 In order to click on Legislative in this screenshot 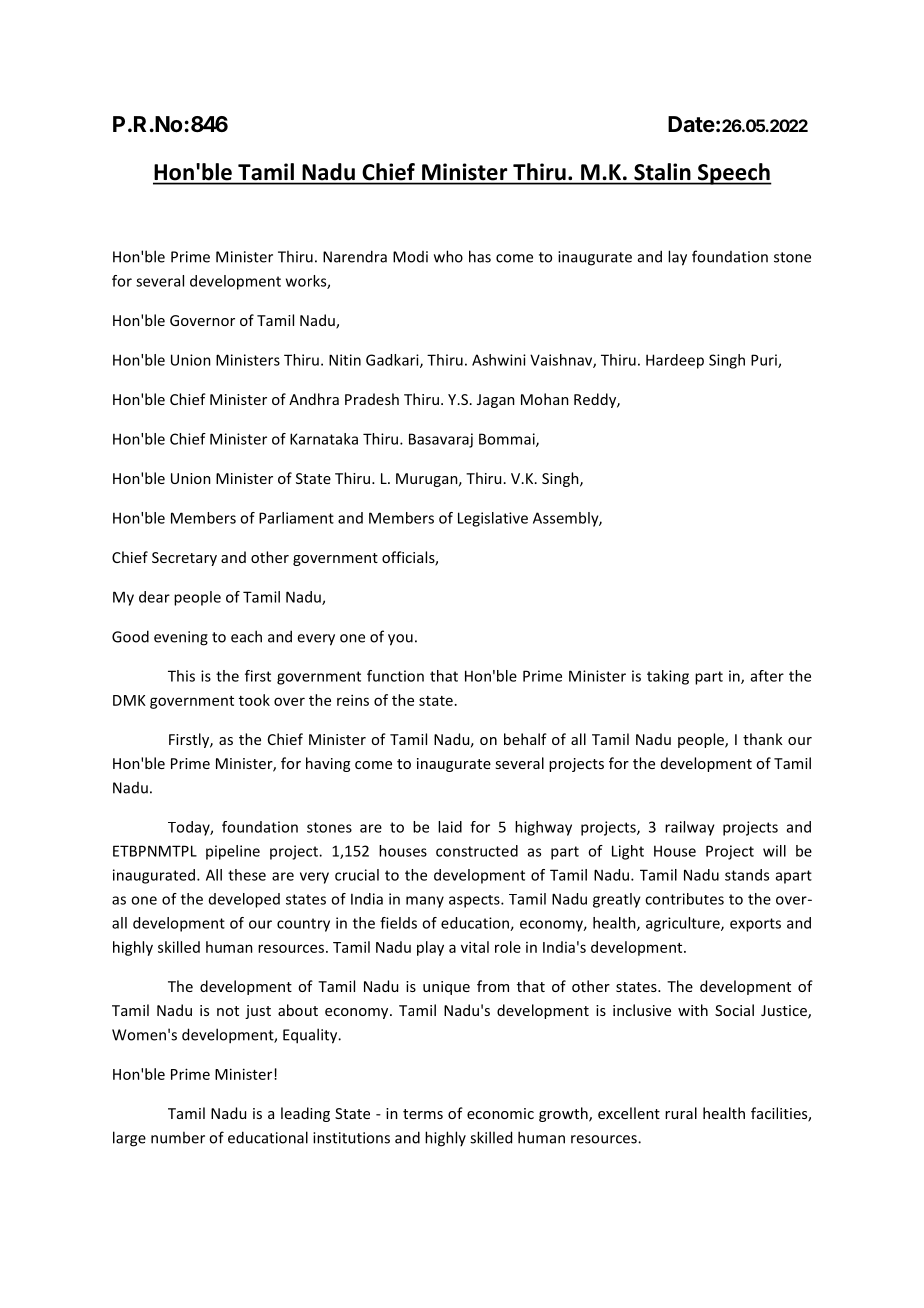, I will do `click(493, 519)`.
